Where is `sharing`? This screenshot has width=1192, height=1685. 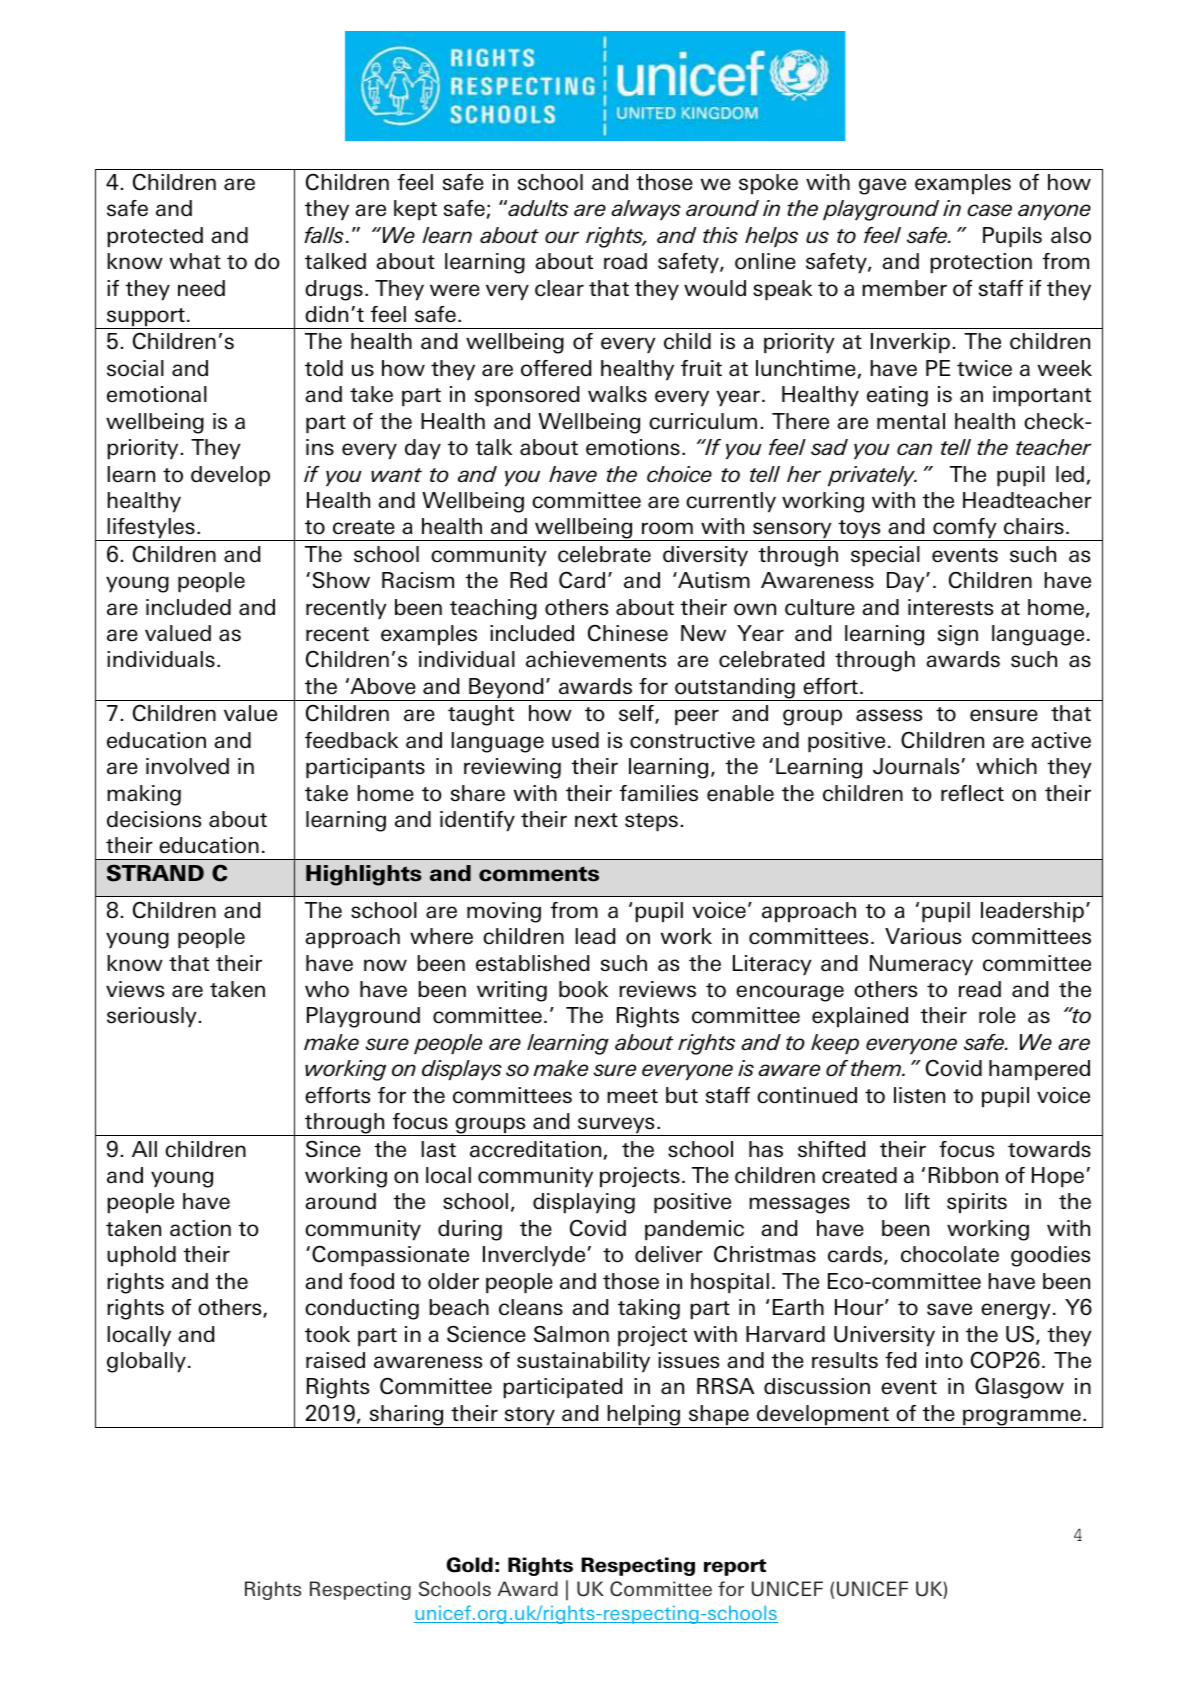 sharing is located at coordinates (406, 1416).
